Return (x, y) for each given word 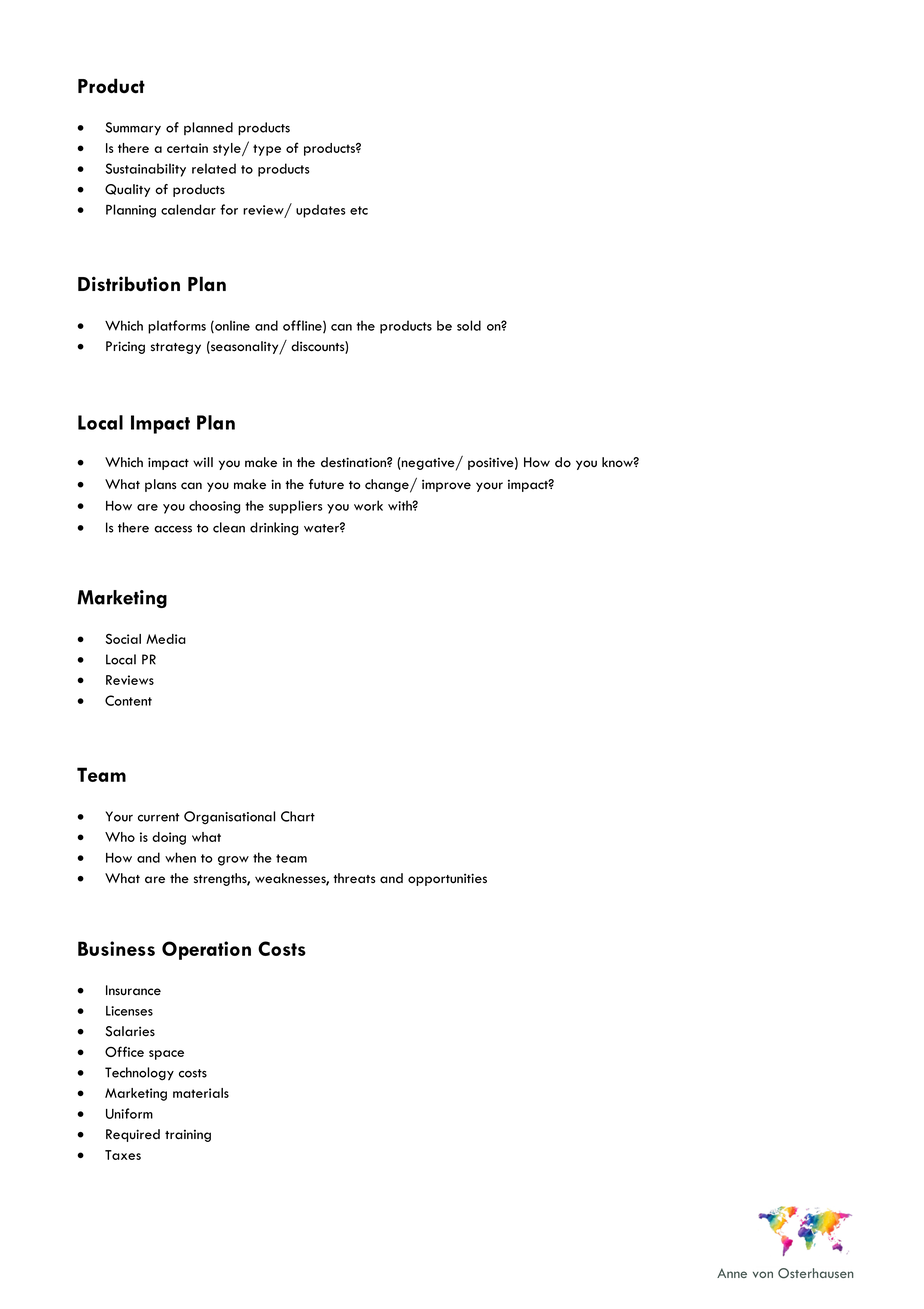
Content (128, 700)
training (188, 1136)
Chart (298, 816)
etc (359, 210)
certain (187, 148)
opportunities (447, 879)
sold (469, 325)
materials (201, 1093)
